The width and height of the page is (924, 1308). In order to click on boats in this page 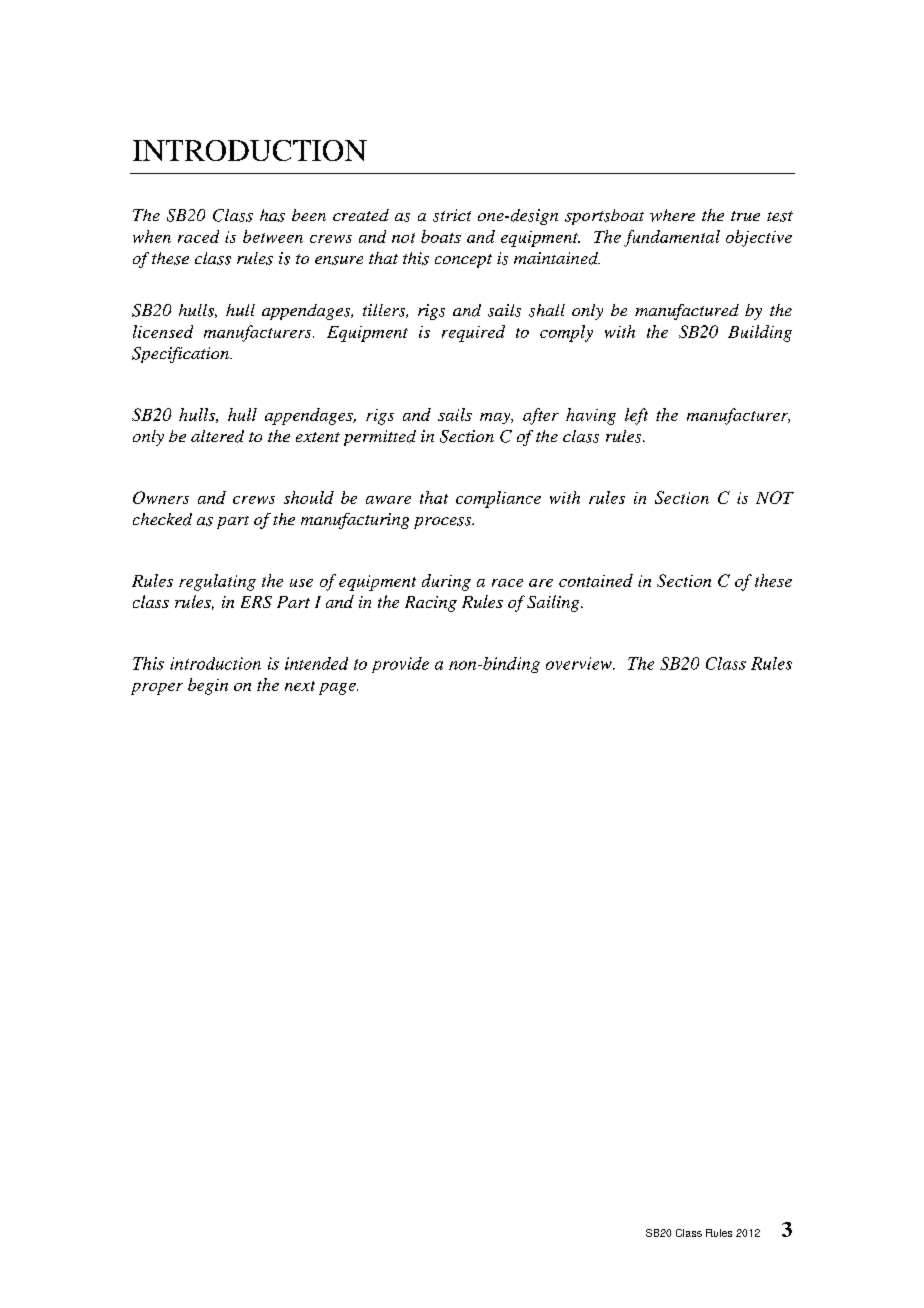, I will do `click(441, 236)`.
